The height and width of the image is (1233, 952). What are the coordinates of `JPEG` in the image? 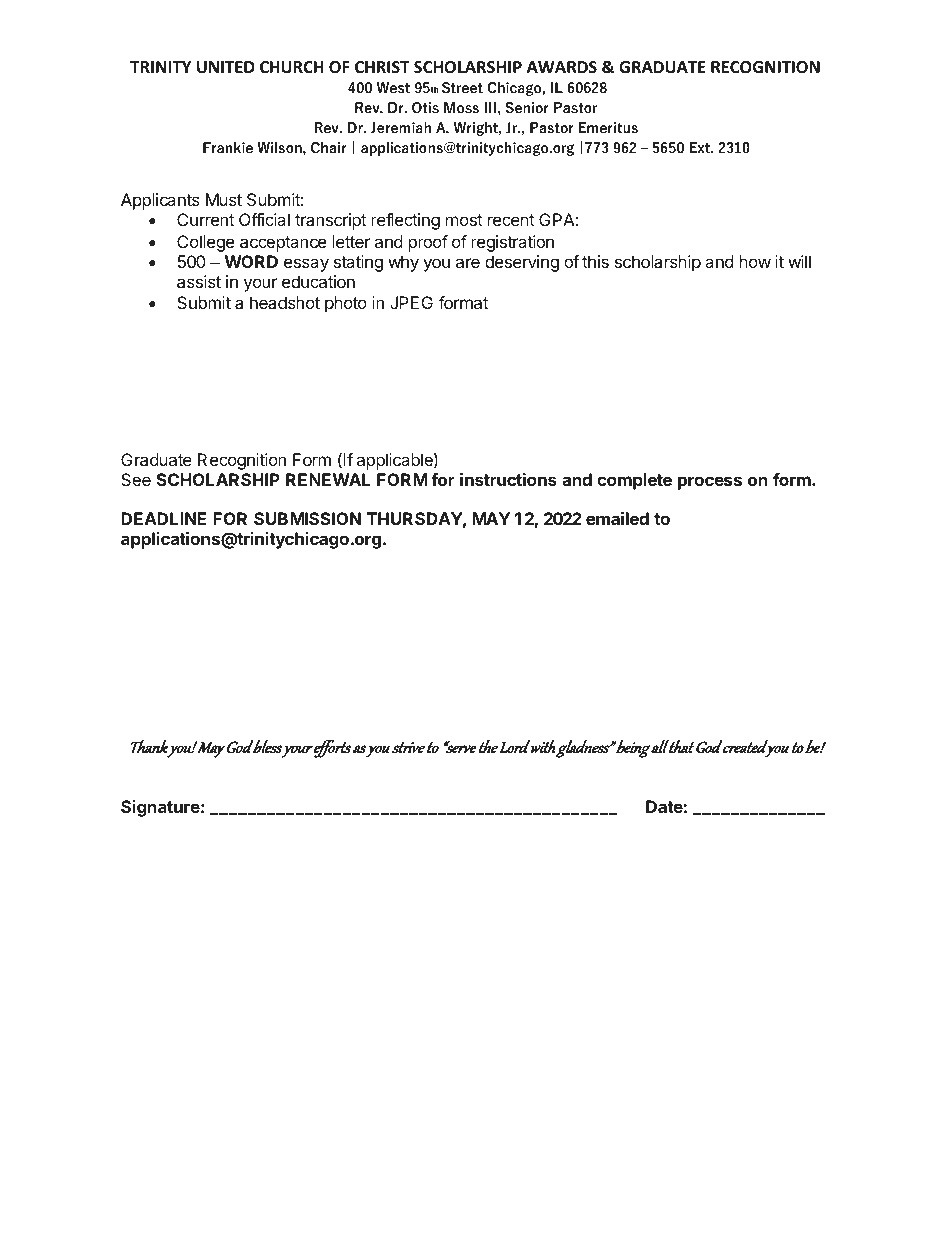 It's located at (411, 302).
